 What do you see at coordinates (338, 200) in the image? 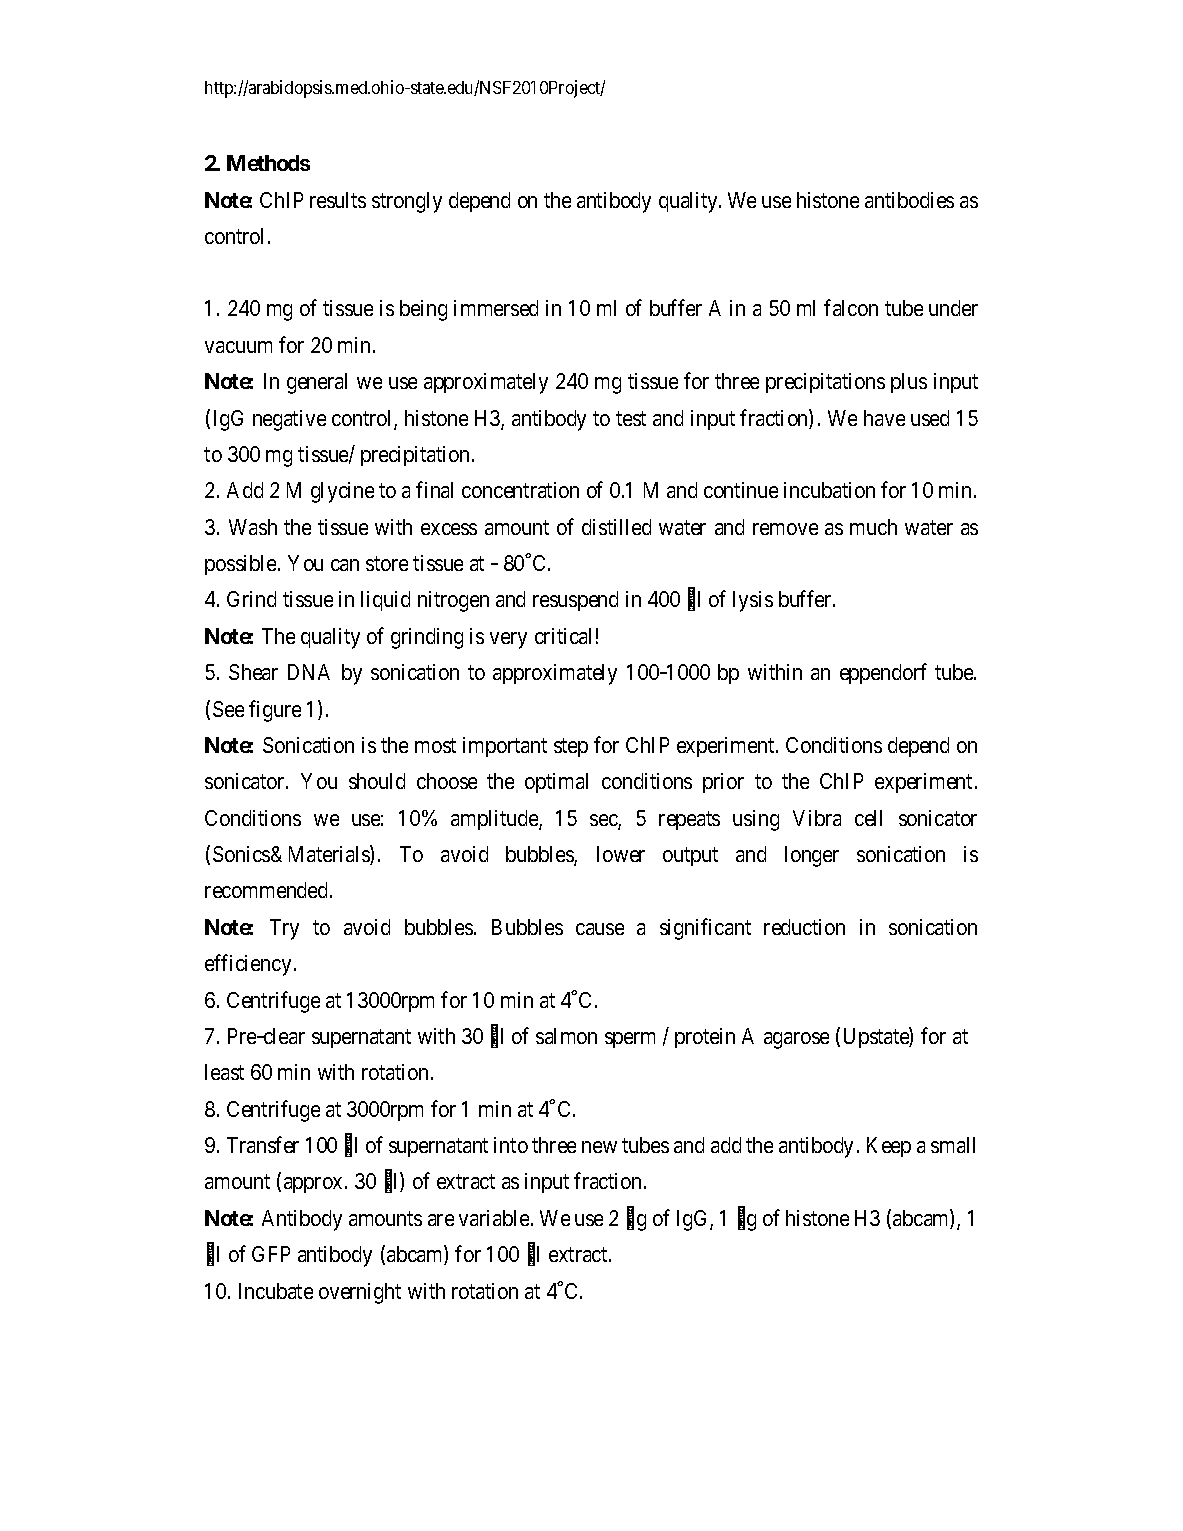
I see `results` at bounding box center [338, 200].
